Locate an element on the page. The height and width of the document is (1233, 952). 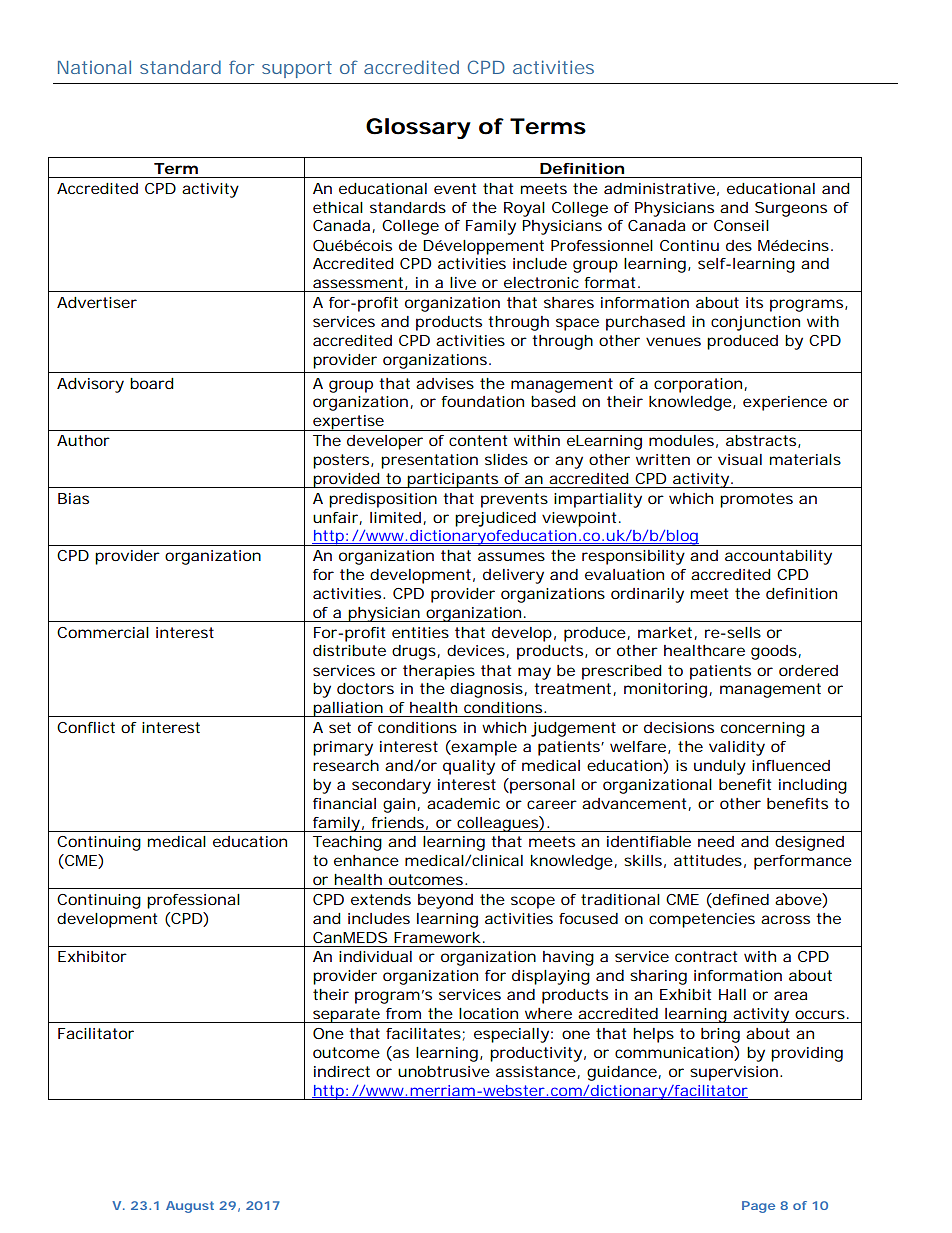
indirect is located at coordinates (342, 1071).
